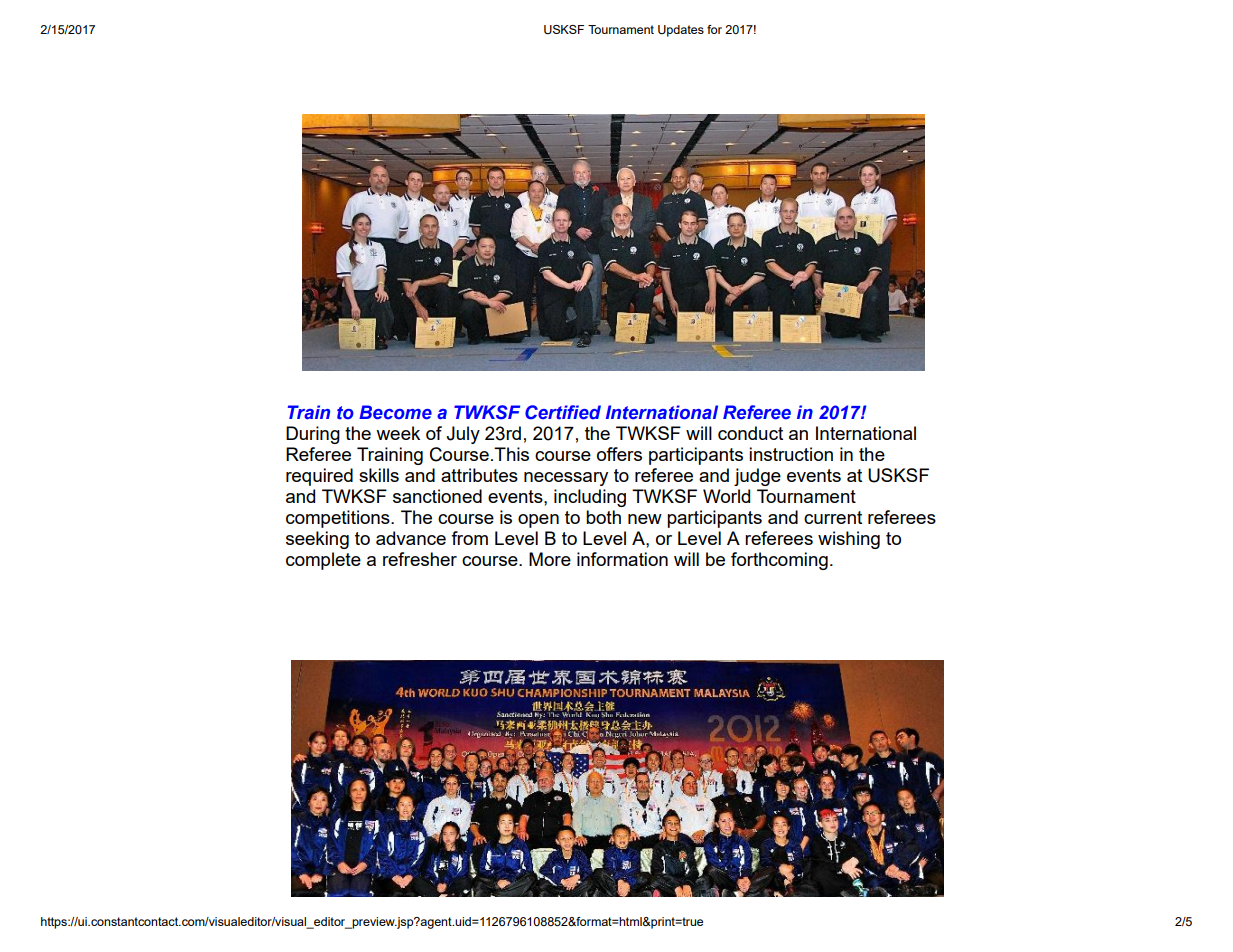 Image resolution: width=1233 pixels, height=952 pixels. I want to click on necessary, so click(566, 479).
